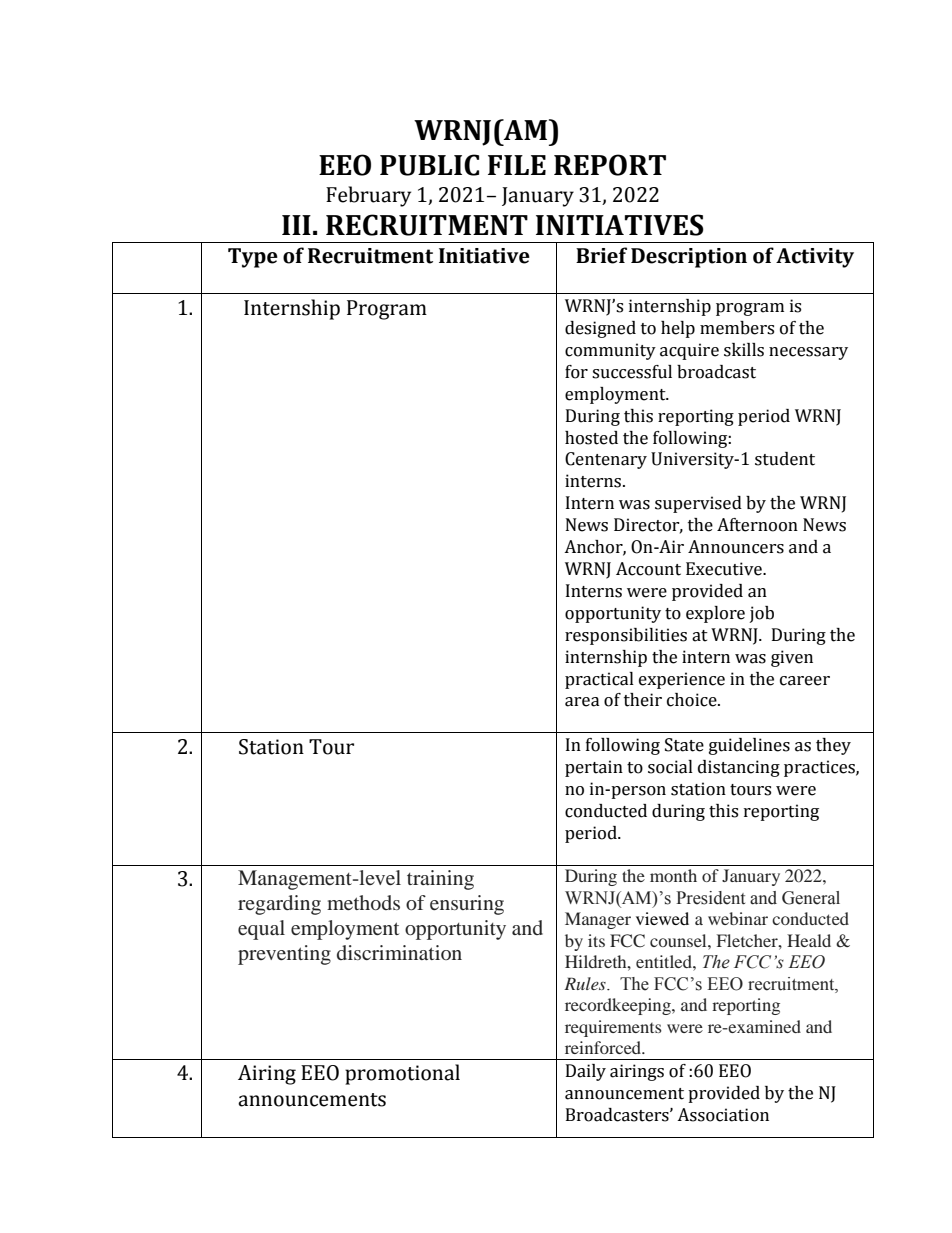  Describe the element at coordinates (586, 1072) in the screenshot. I see `Daily` at that location.
